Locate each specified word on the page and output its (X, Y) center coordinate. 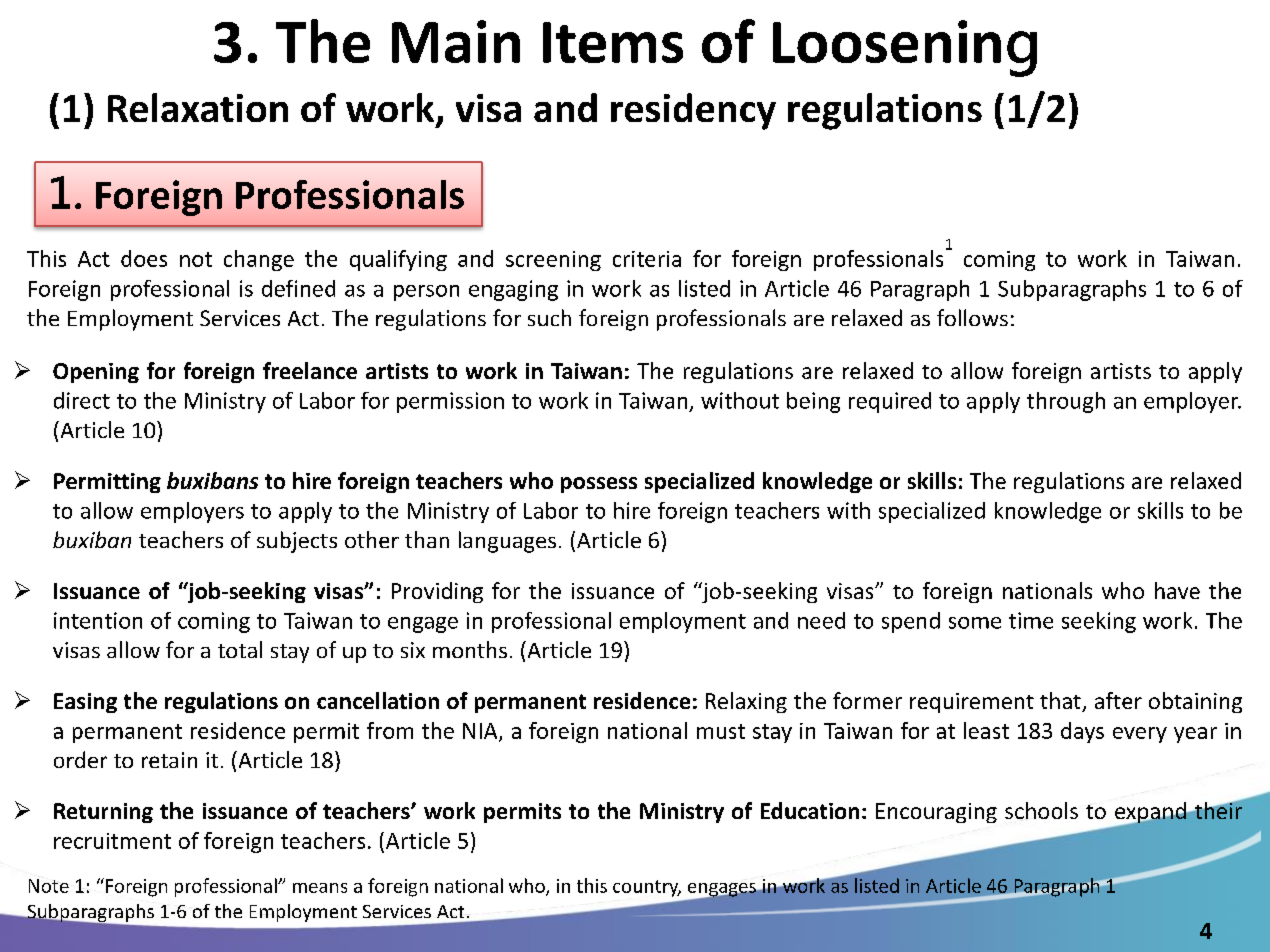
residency (693, 111)
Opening (96, 373)
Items (613, 42)
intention (98, 620)
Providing (437, 592)
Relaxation (198, 107)
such (549, 317)
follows (972, 317)
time (1031, 620)
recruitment (112, 841)
